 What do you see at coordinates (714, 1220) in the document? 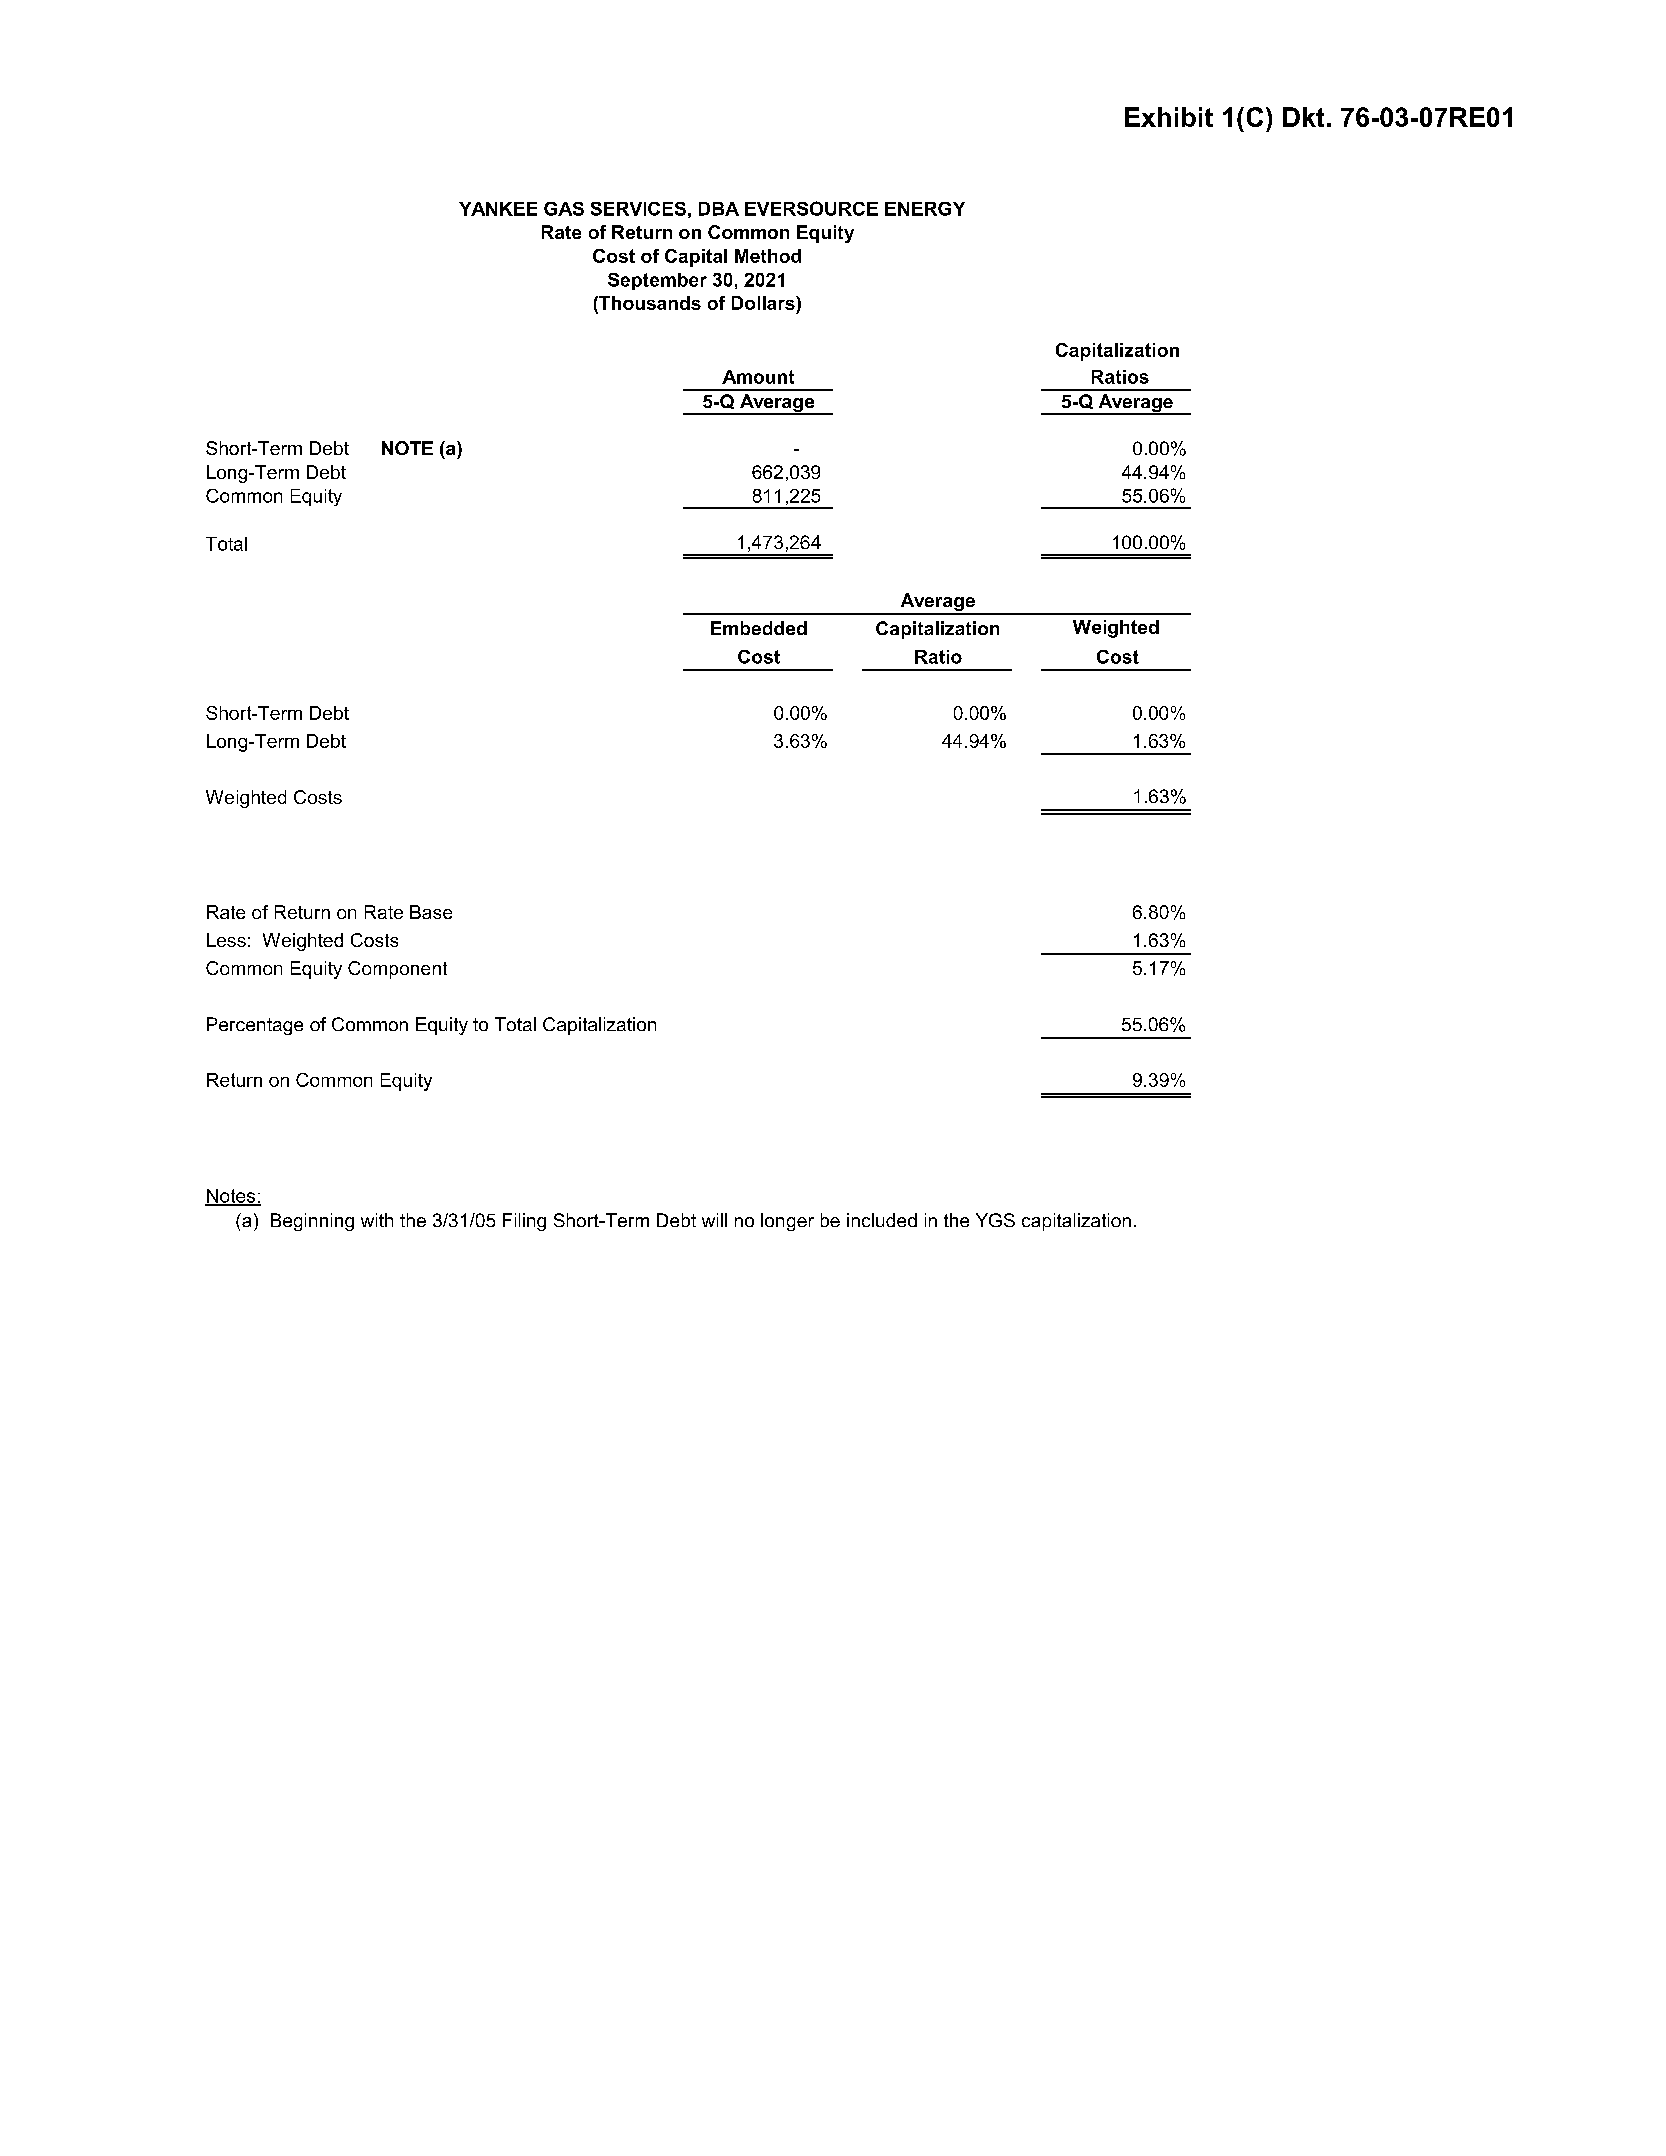
I see `will` at bounding box center [714, 1220].
